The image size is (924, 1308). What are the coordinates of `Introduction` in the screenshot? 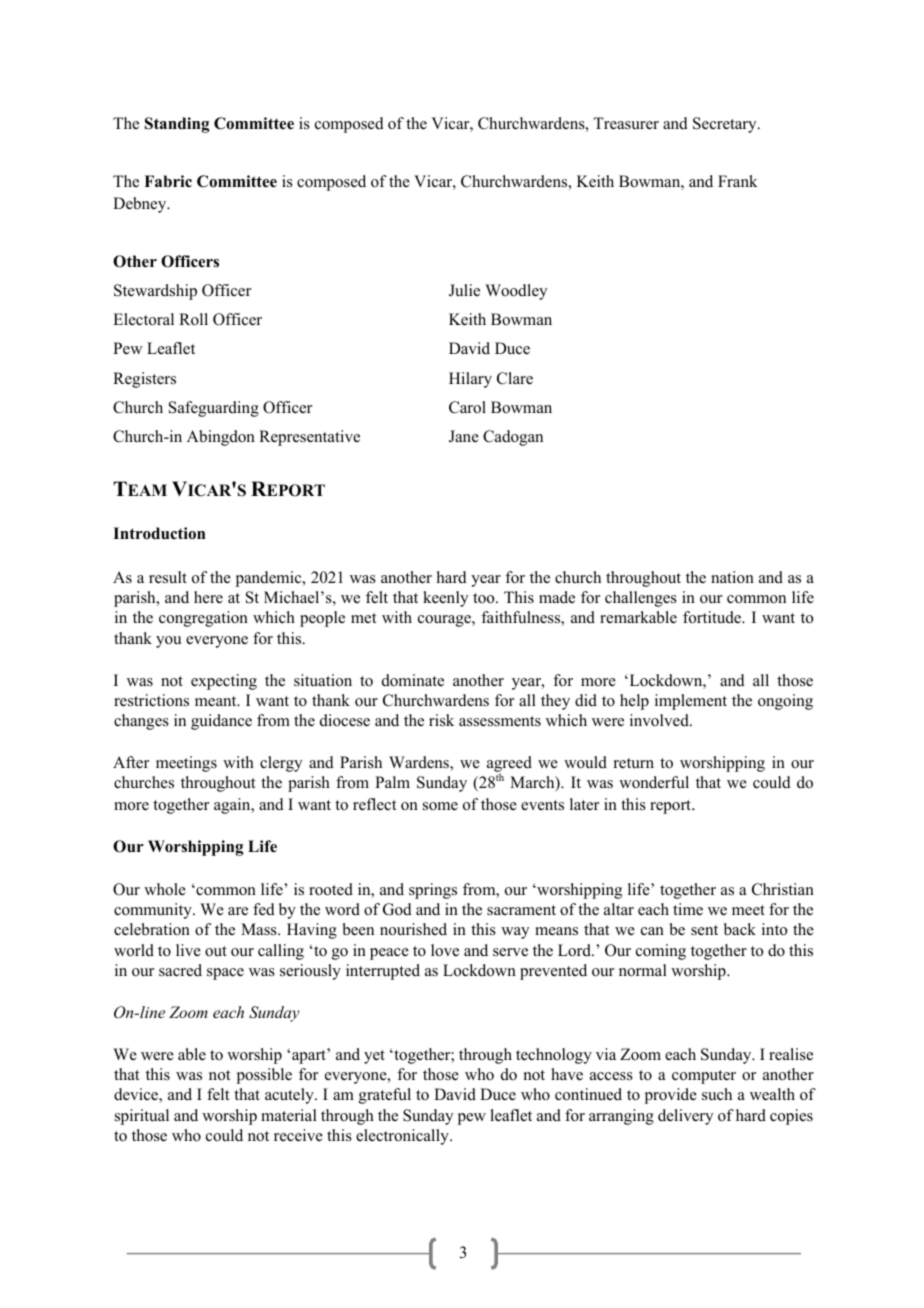 It's located at (159, 533).
